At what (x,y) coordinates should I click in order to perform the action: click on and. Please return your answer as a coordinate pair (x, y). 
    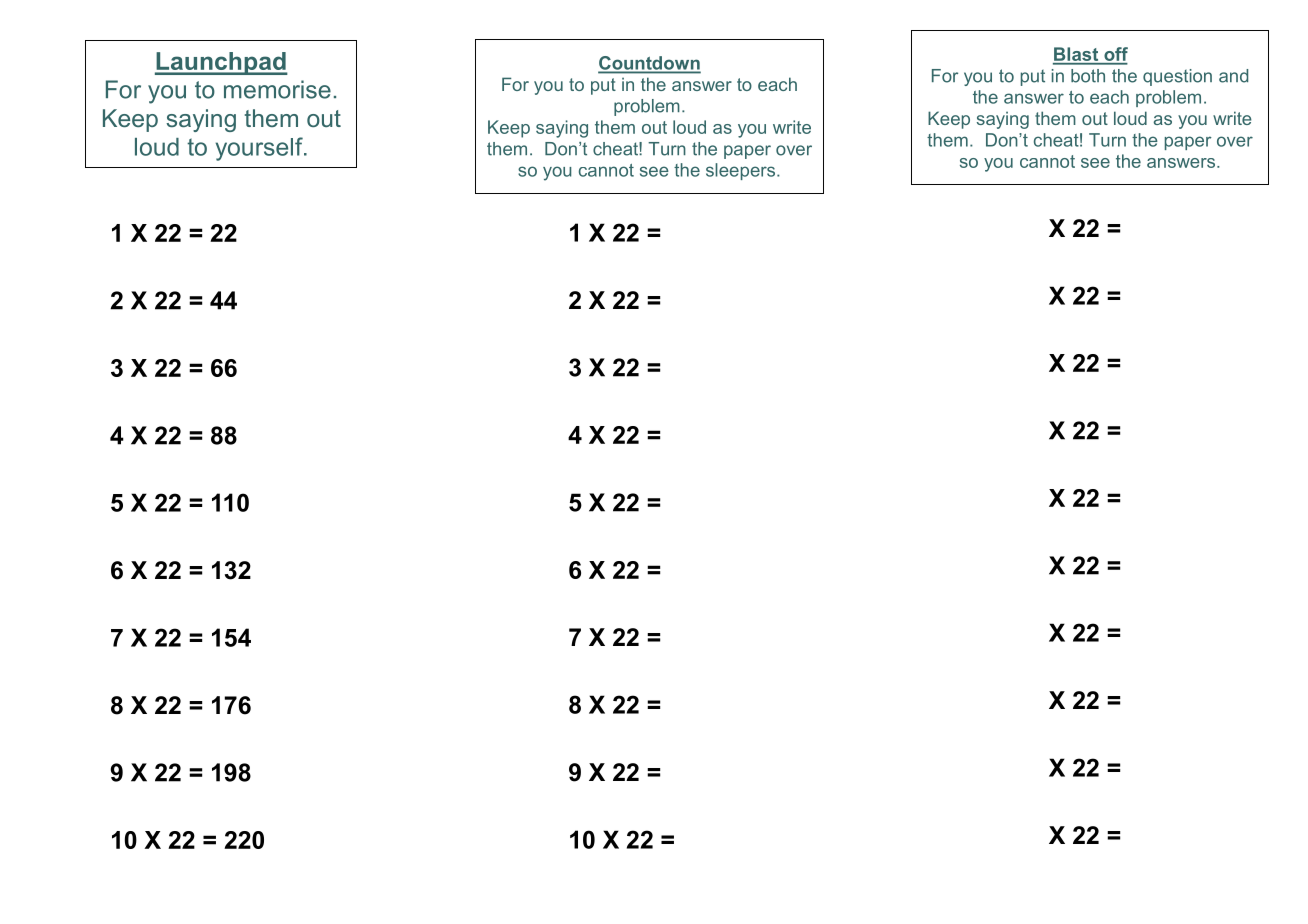
    Looking at the image, I should click on (1233, 76).
